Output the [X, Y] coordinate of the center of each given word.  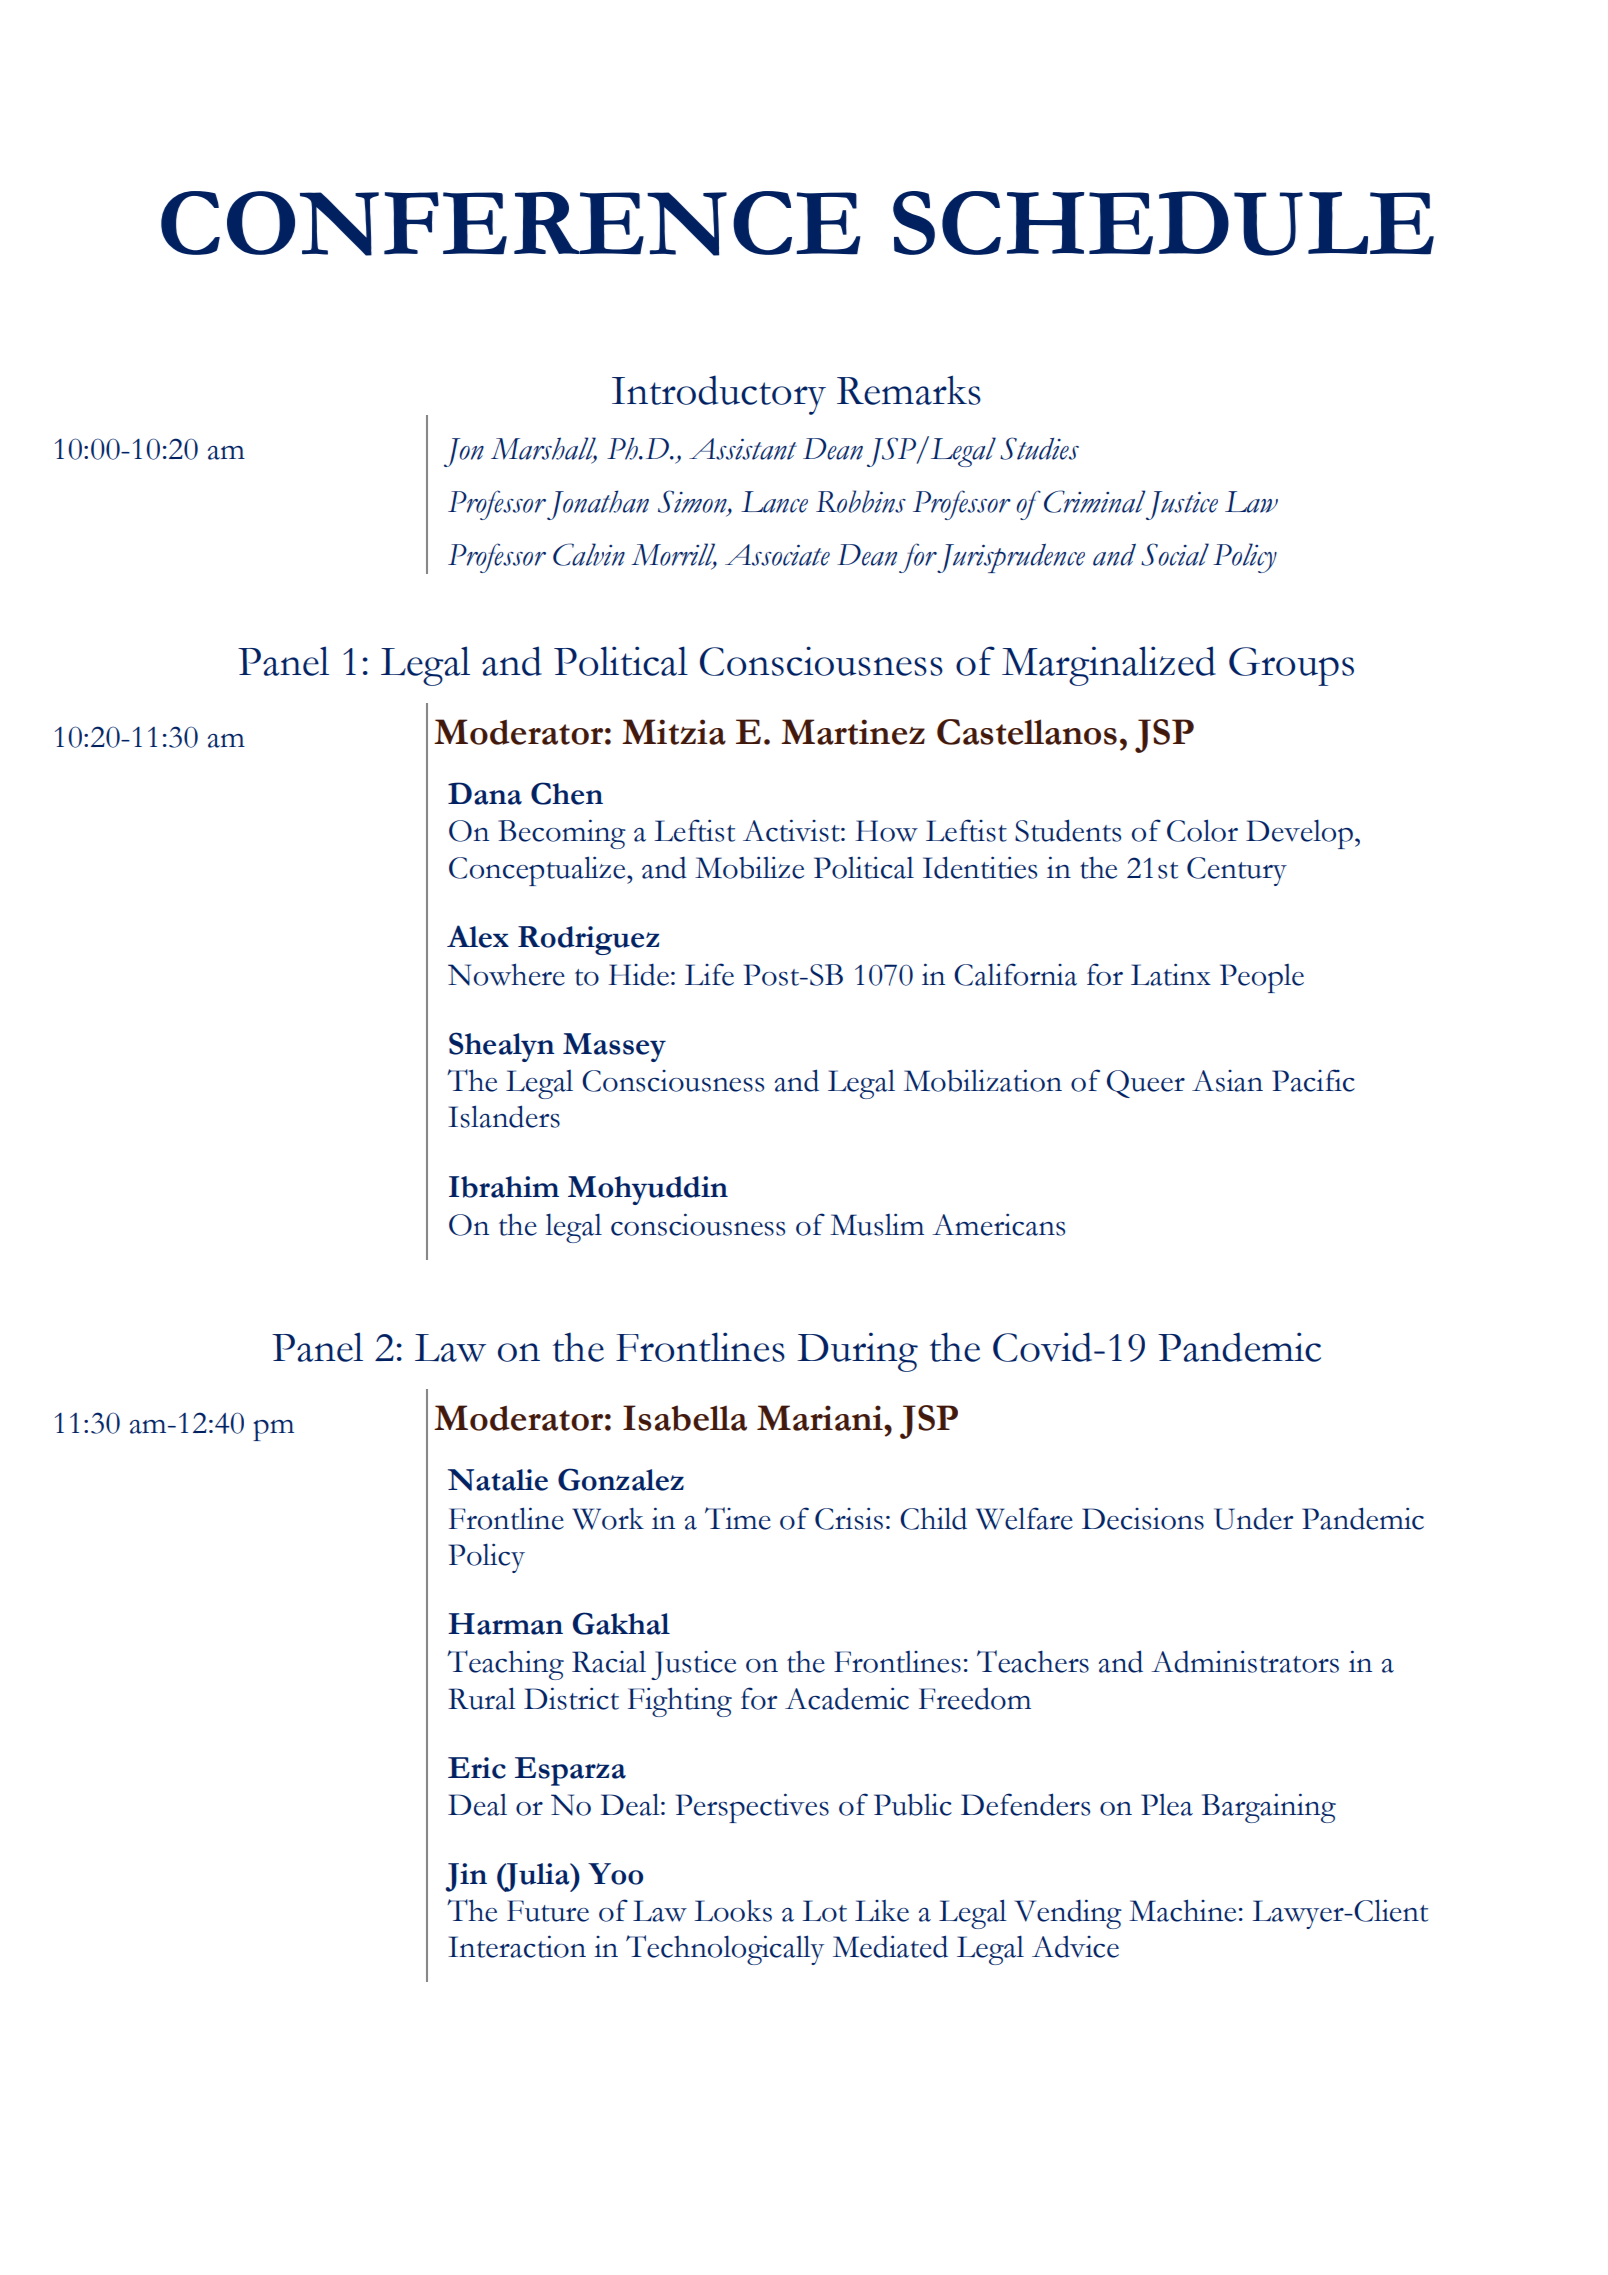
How [886, 831]
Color [1202, 830]
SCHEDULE [1163, 223]
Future [548, 1911]
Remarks [909, 390]
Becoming [562, 834]
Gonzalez [621, 1479]
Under [1253, 1518]
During [857, 1352]
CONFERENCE [510, 223]
